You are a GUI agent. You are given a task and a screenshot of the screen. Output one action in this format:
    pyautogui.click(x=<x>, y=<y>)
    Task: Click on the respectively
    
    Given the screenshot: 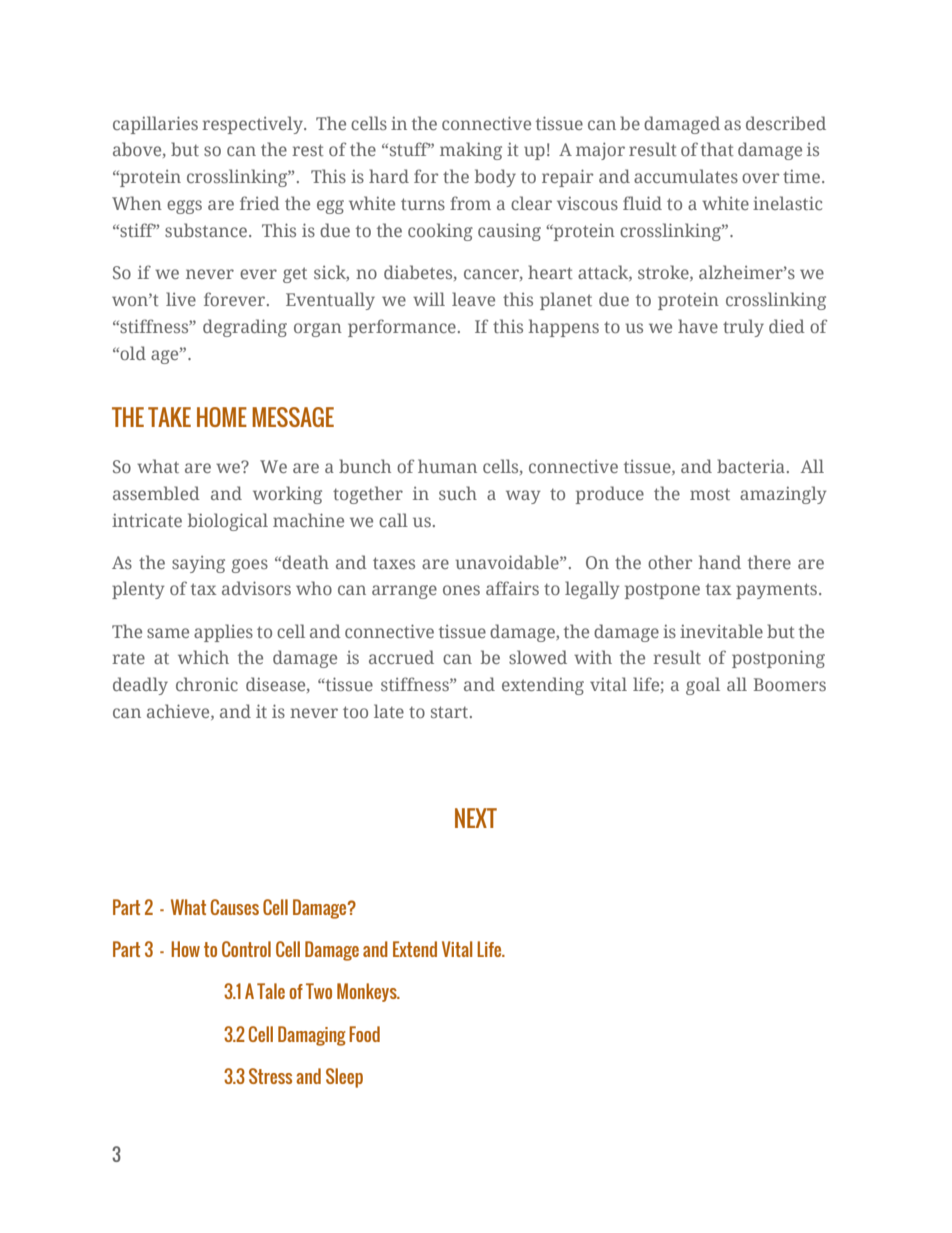 What is the action you would take?
    pyautogui.click(x=253, y=125)
